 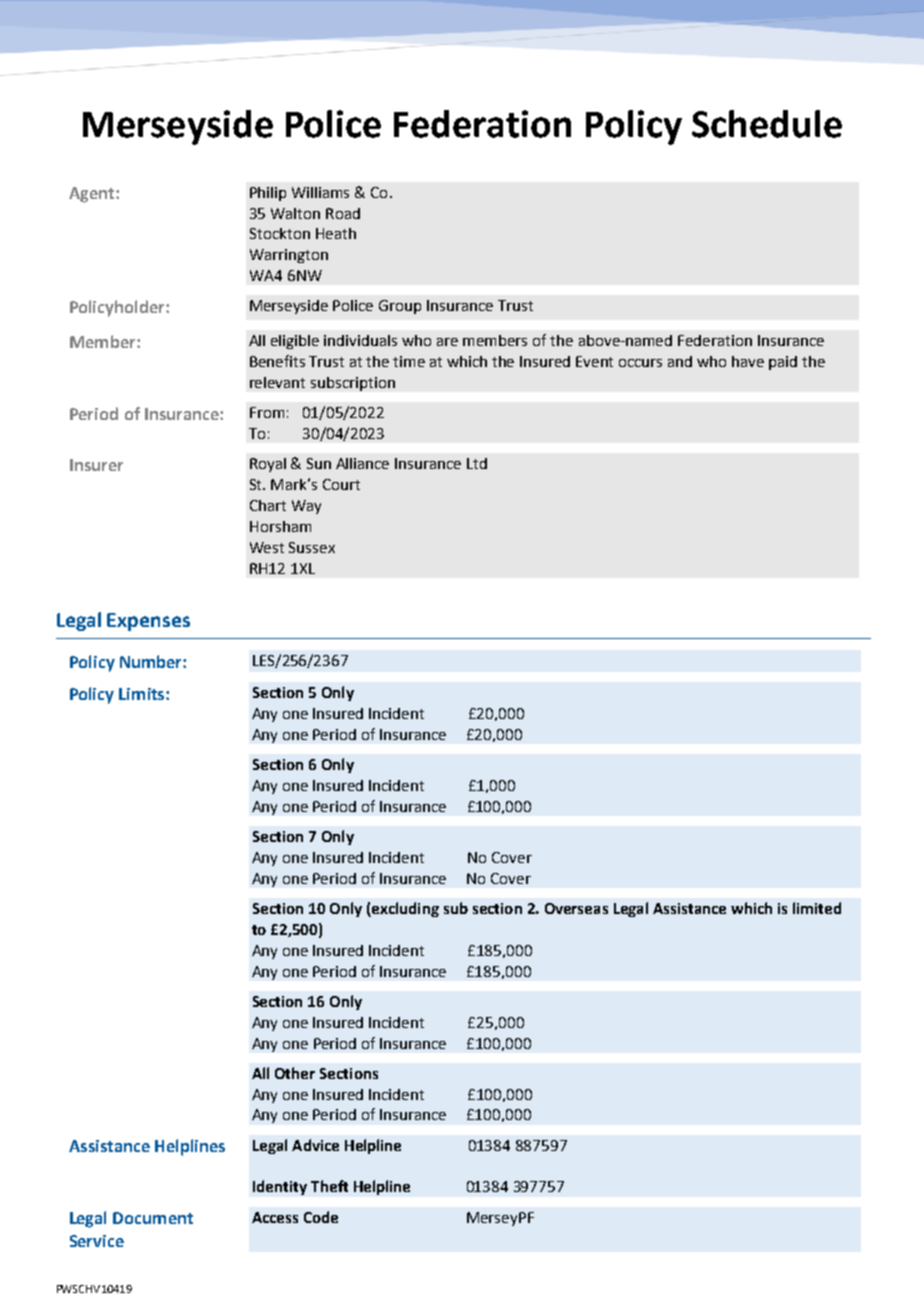 I want to click on Code, so click(x=321, y=1217).
